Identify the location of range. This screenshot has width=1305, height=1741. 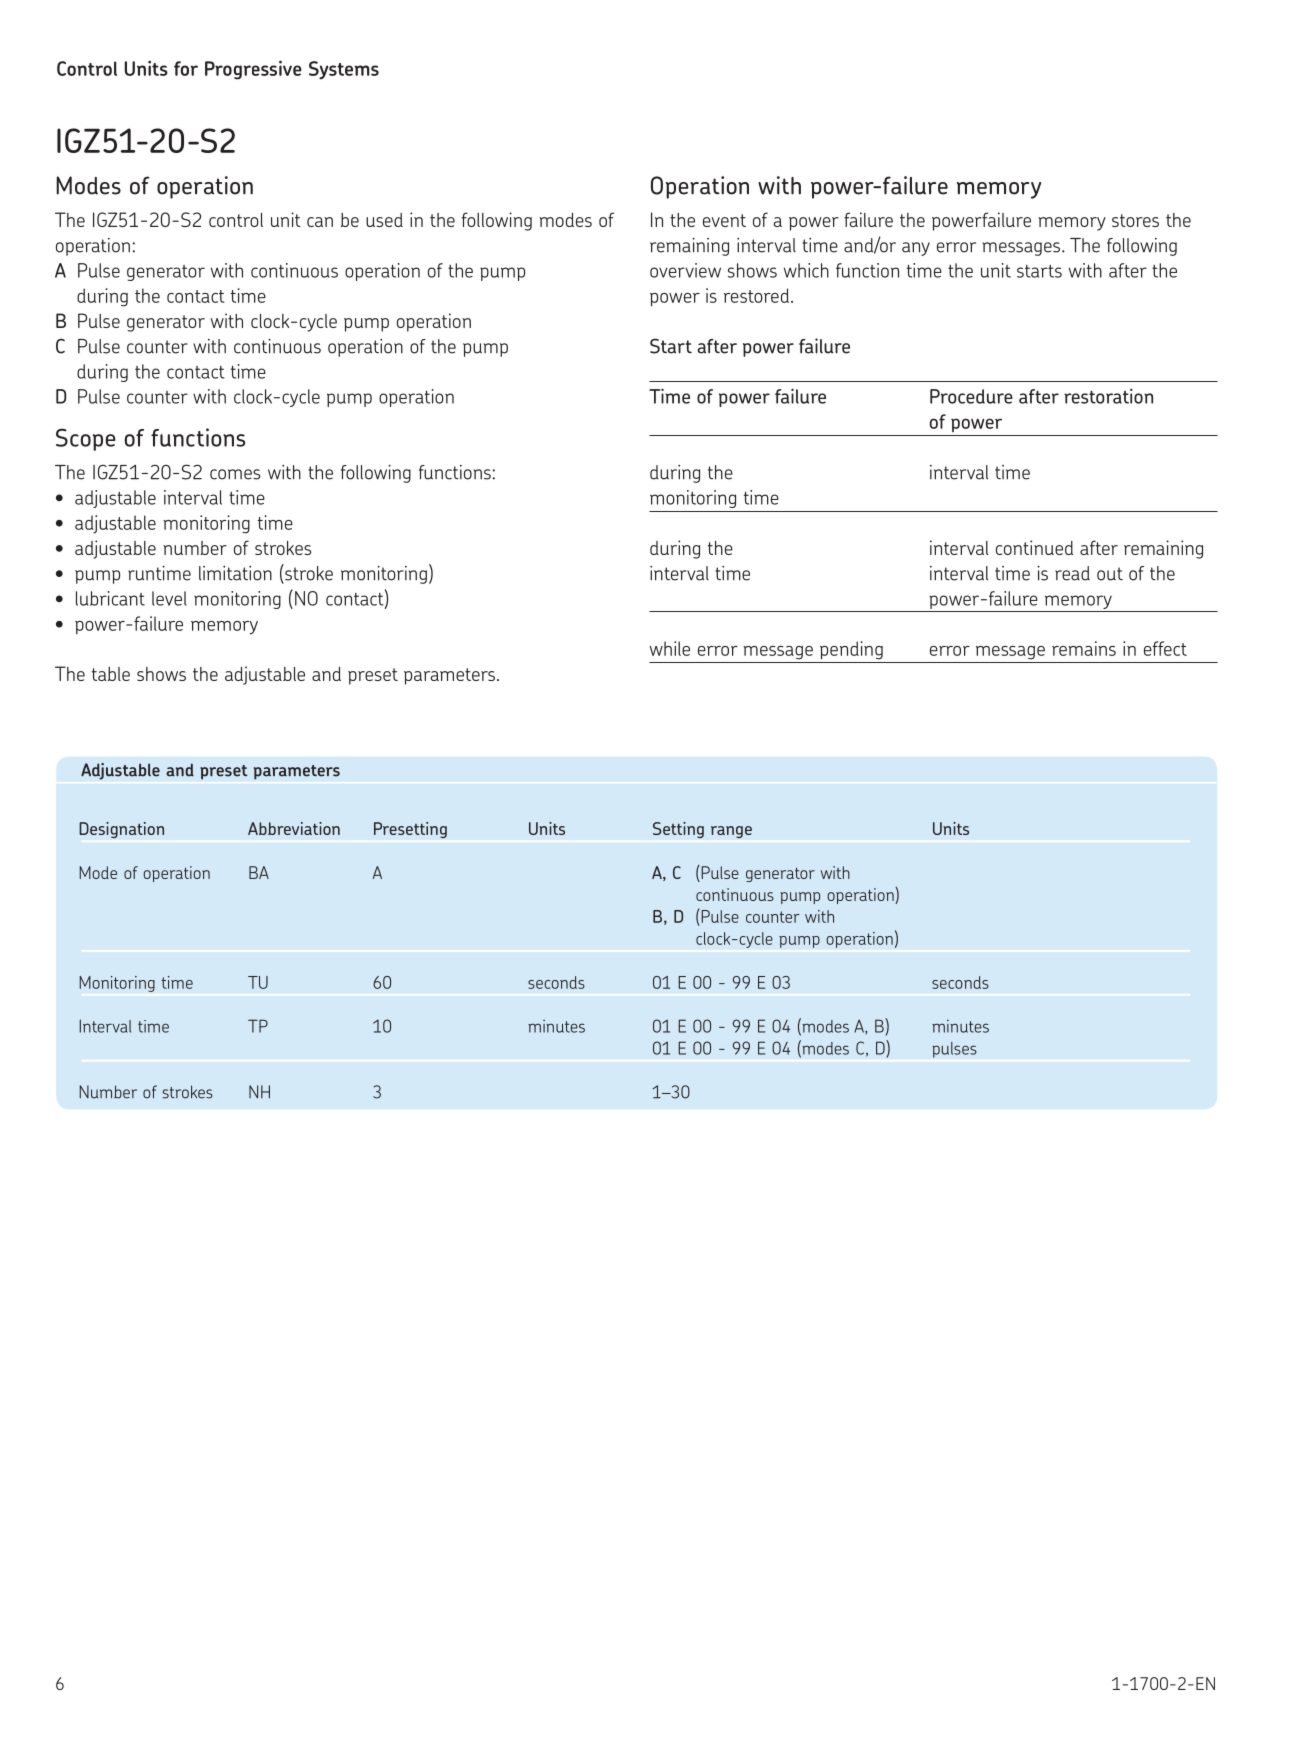
(731, 832).
